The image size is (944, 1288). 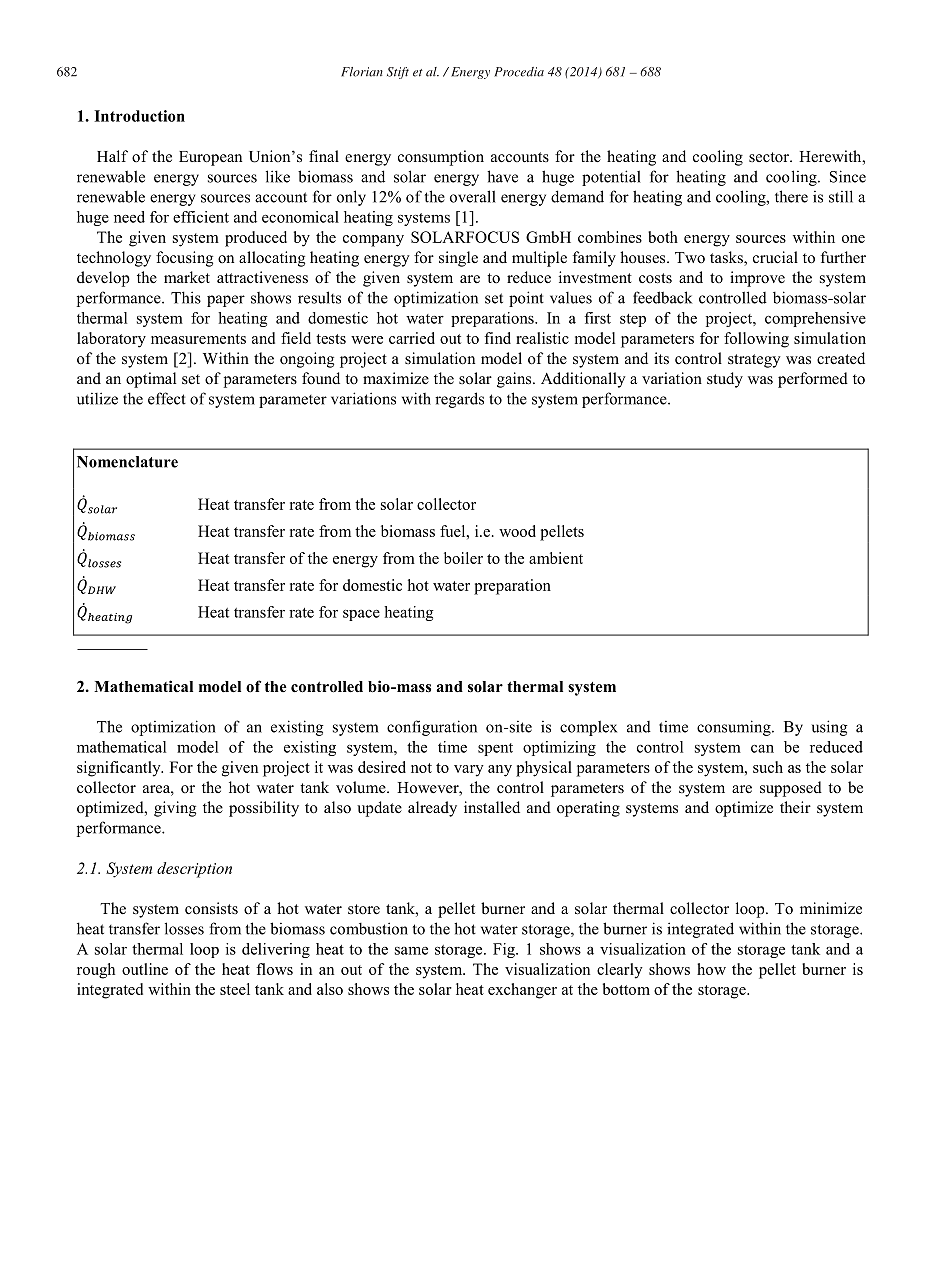 I want to click on wood, so click(x=517, y=531).
